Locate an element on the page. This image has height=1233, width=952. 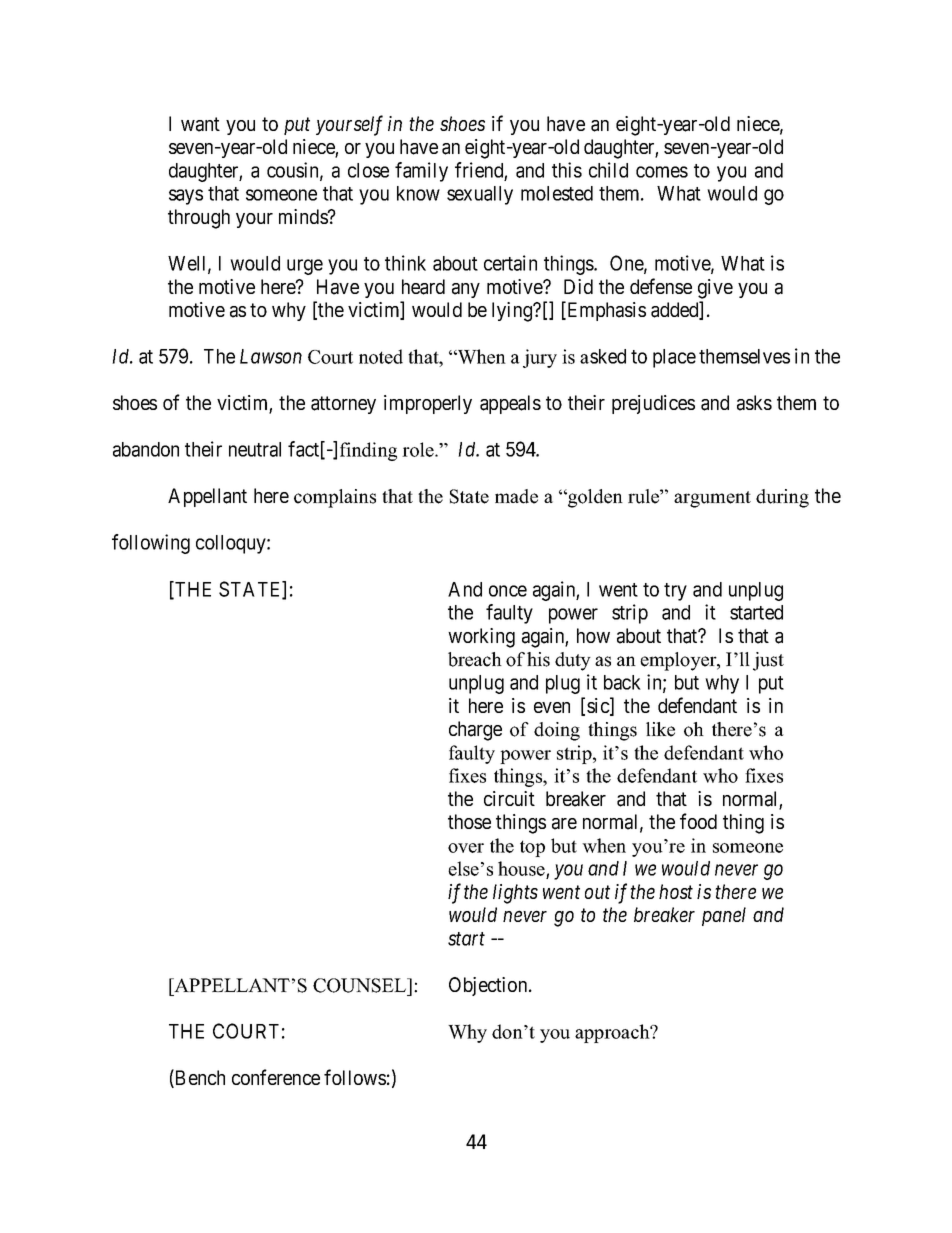
COUNSEL is located at coordinates (361, 985).
